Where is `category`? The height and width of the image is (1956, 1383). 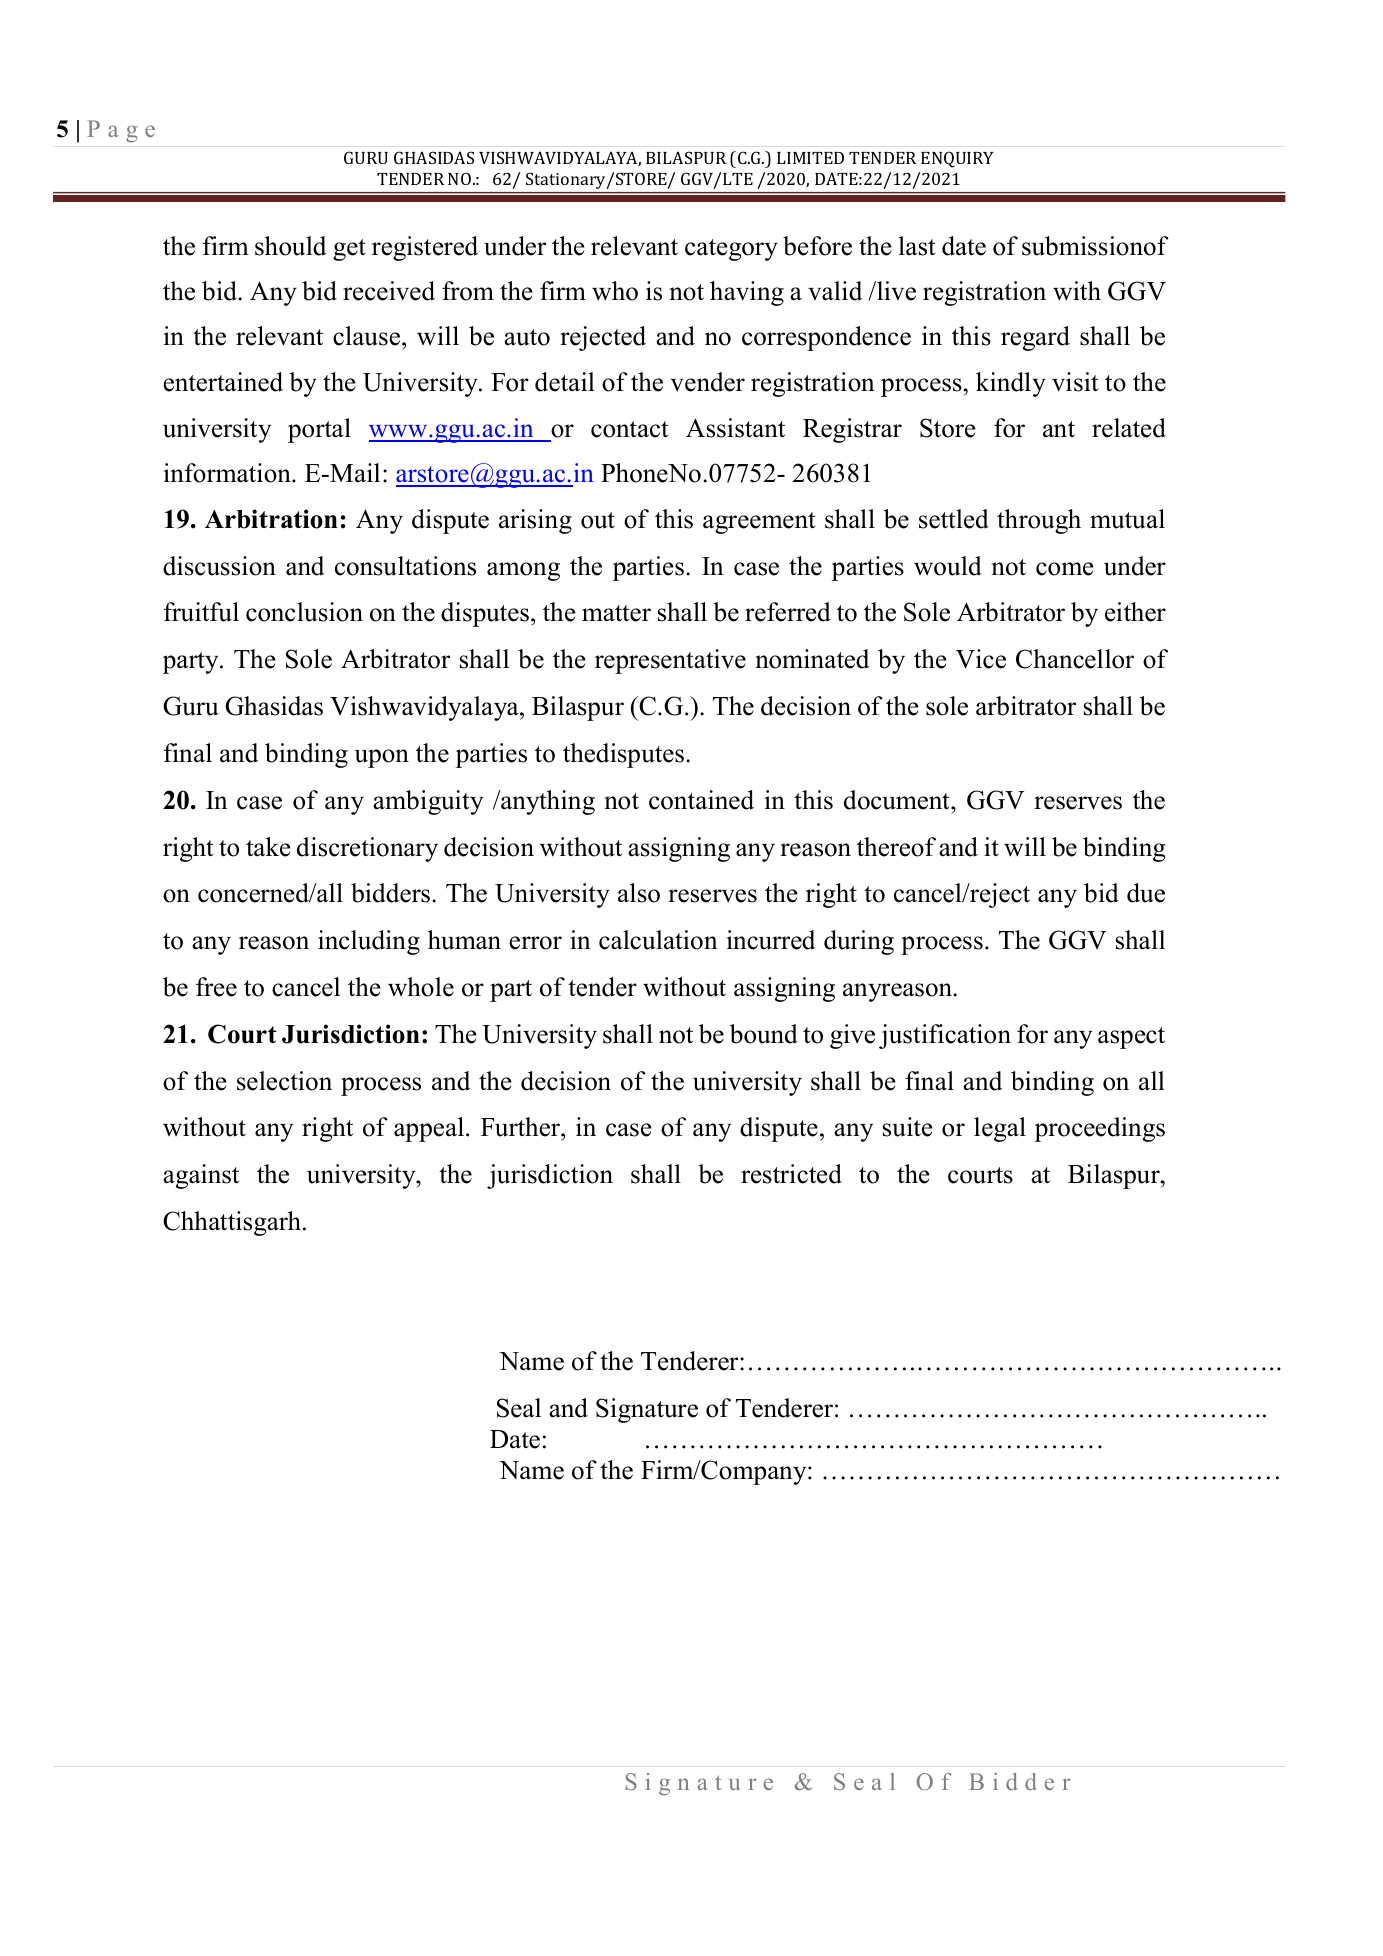
category is located at coordinates (731, 250).
